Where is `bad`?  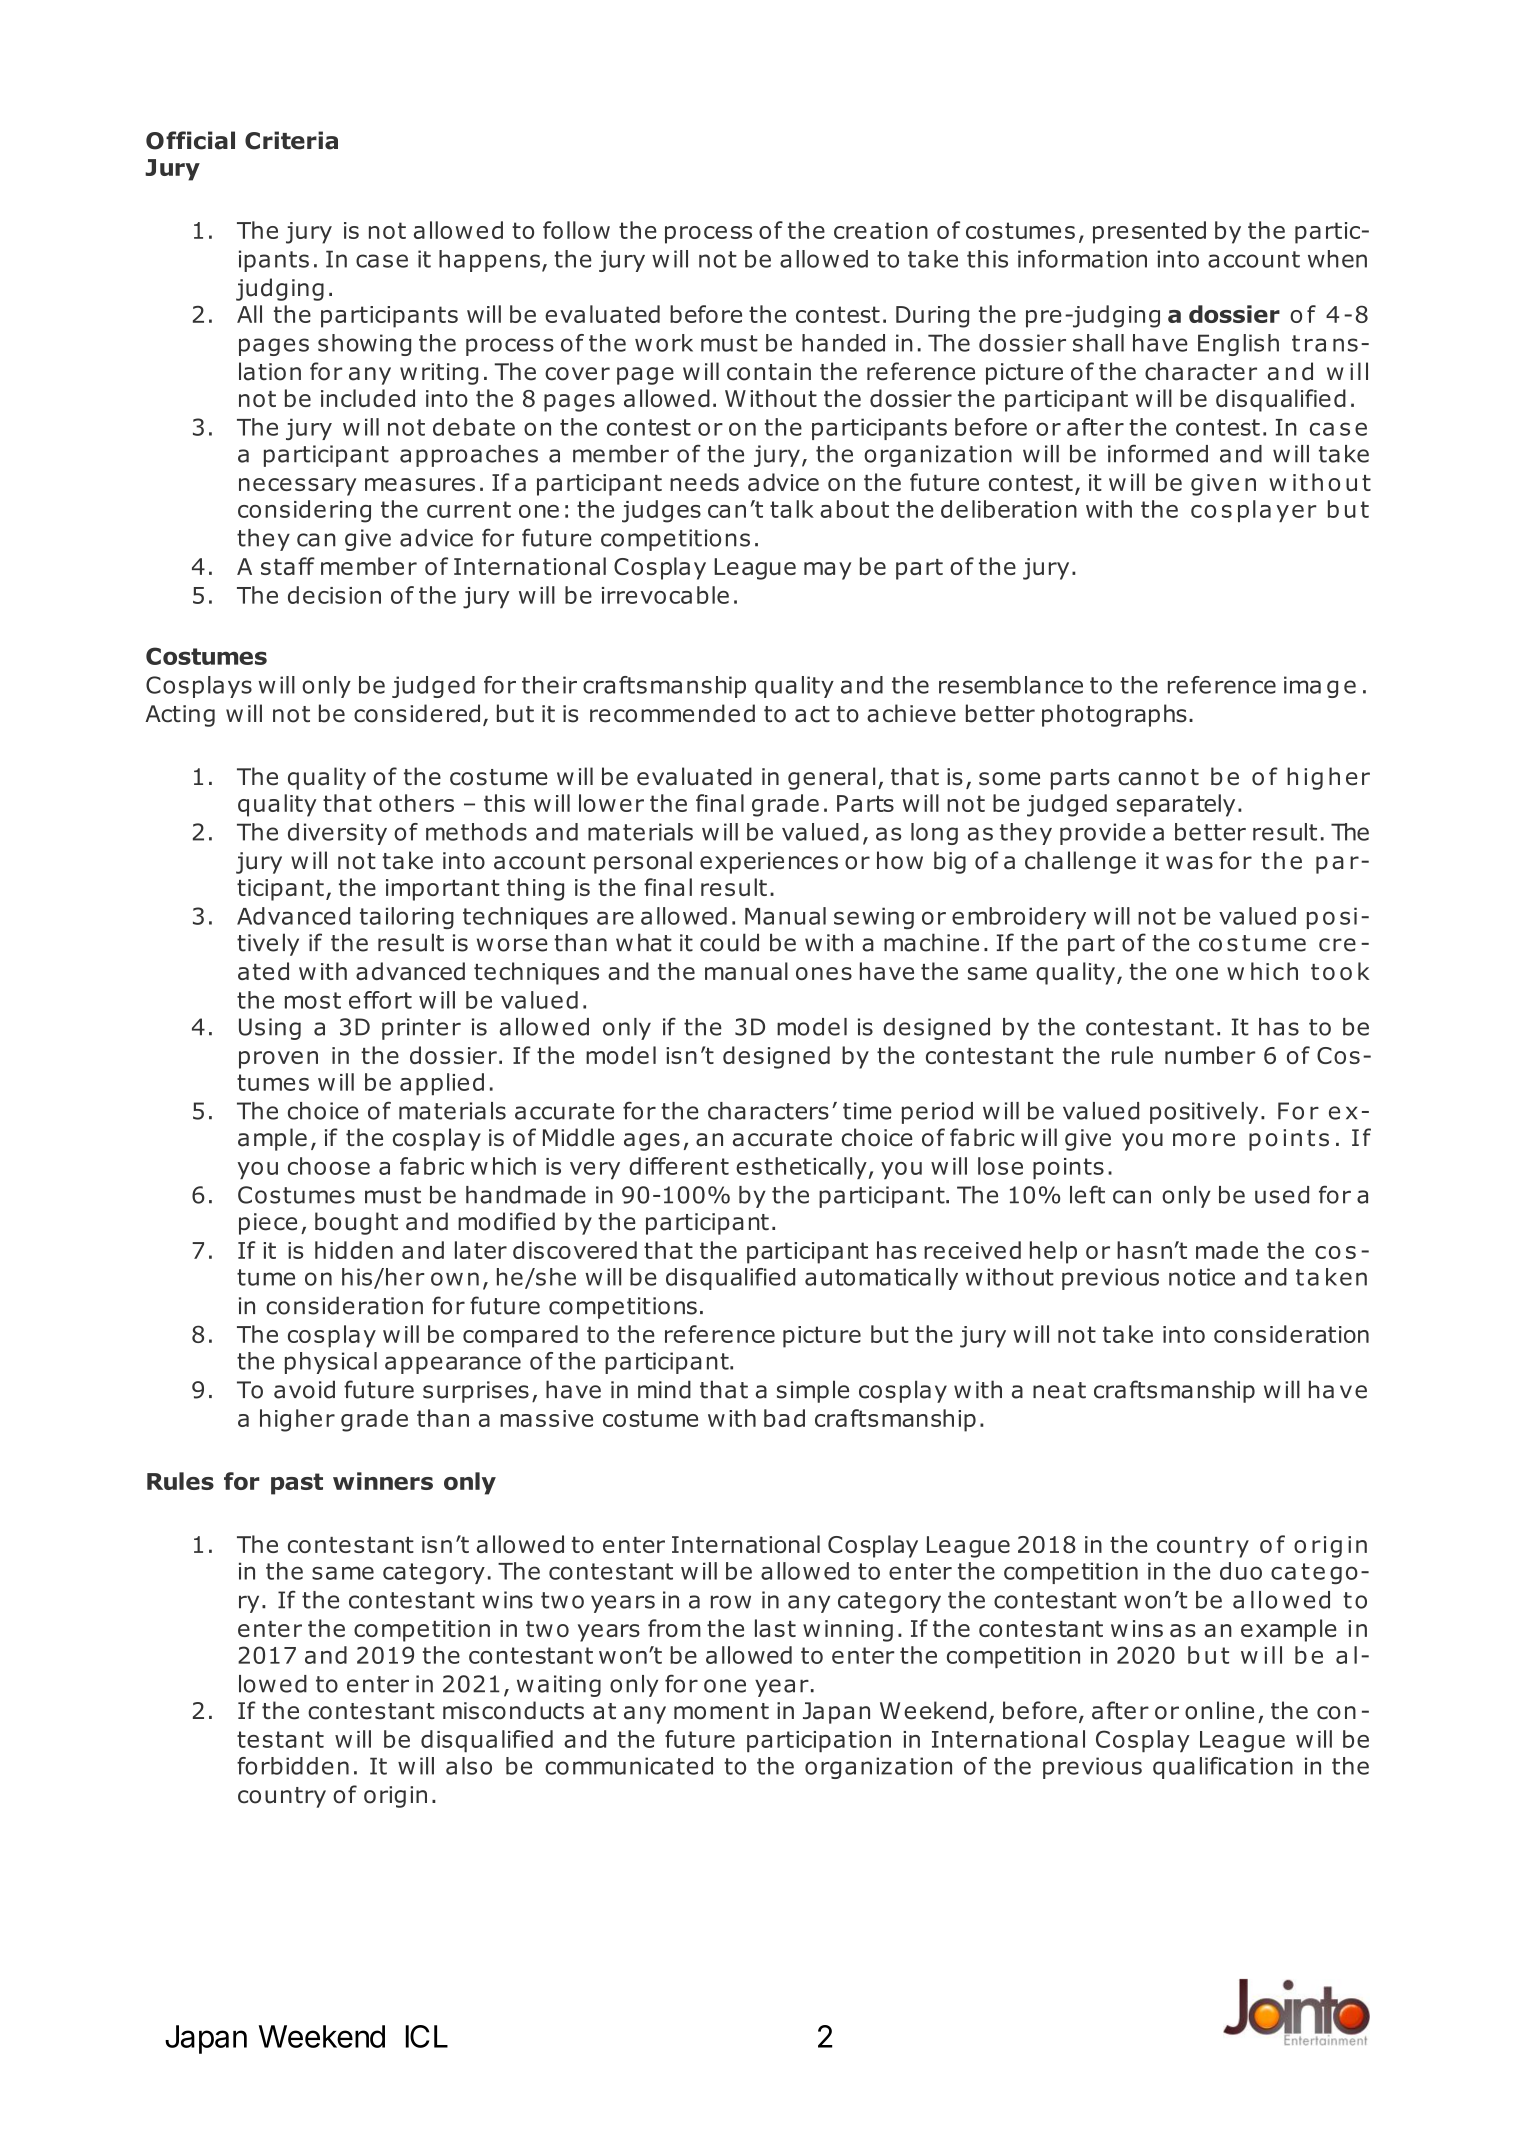 bad is located at coordinates (784, 1418).
